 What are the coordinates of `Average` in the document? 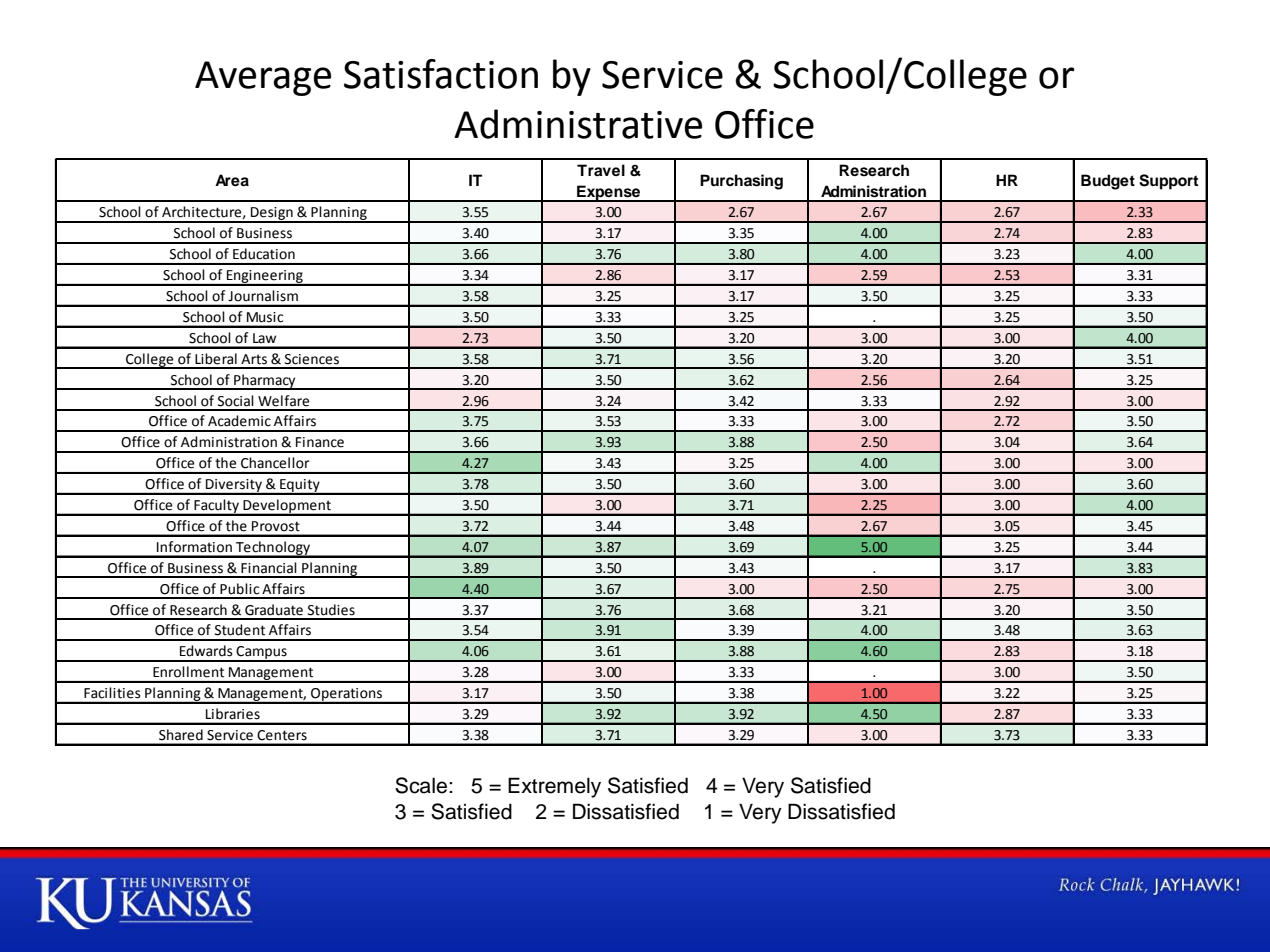 It's located at (263, 78).
